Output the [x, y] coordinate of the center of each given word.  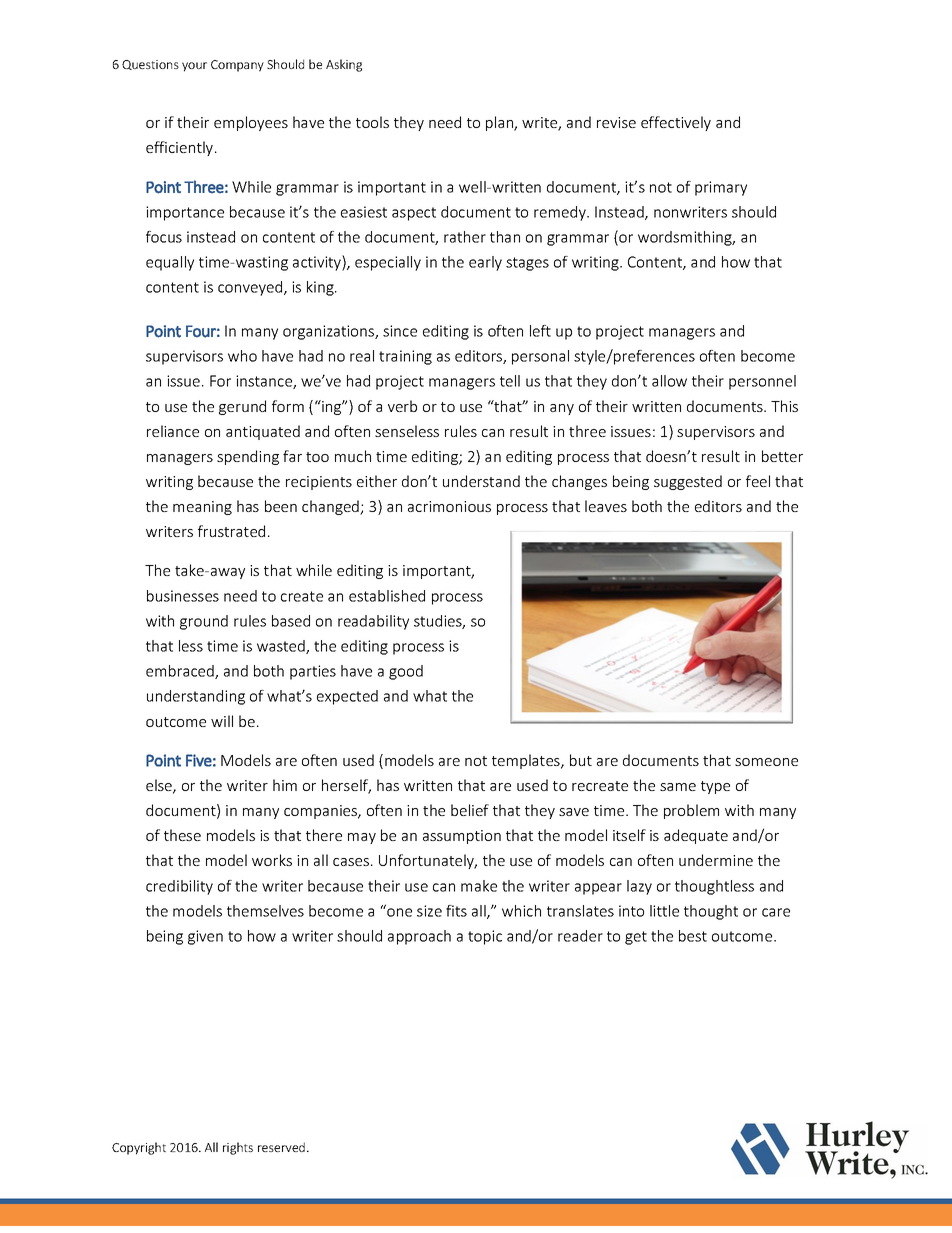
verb [402, 406]
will [222, 721]
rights [238, 1148]
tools [372, 122]
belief [470, 810]
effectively [676, 123]
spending [248, 457]
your [194, 67]
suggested [688, 482]
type [715, 787]
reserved [281, 1147]
